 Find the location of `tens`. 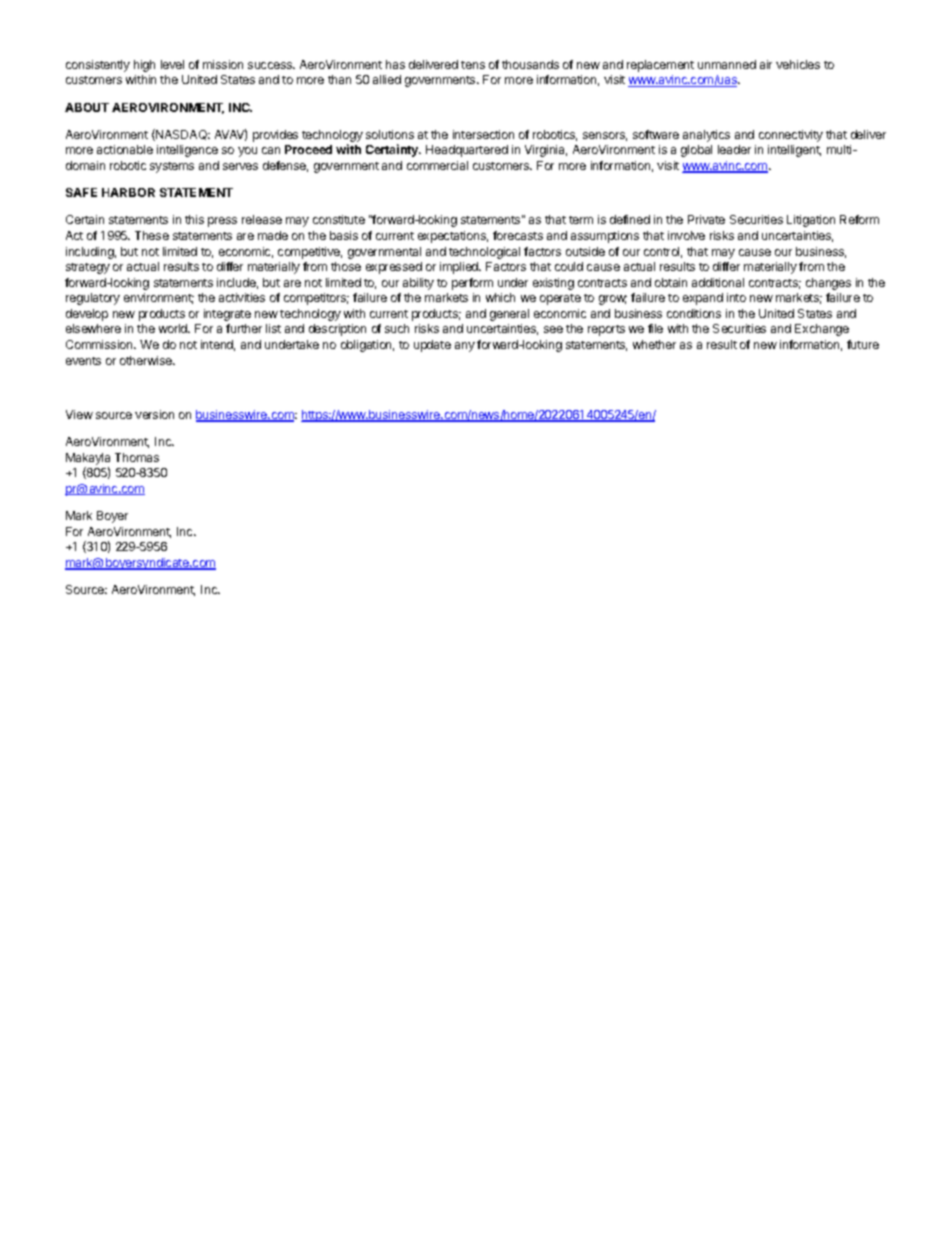

tens is located at coordinates (473, 65).
